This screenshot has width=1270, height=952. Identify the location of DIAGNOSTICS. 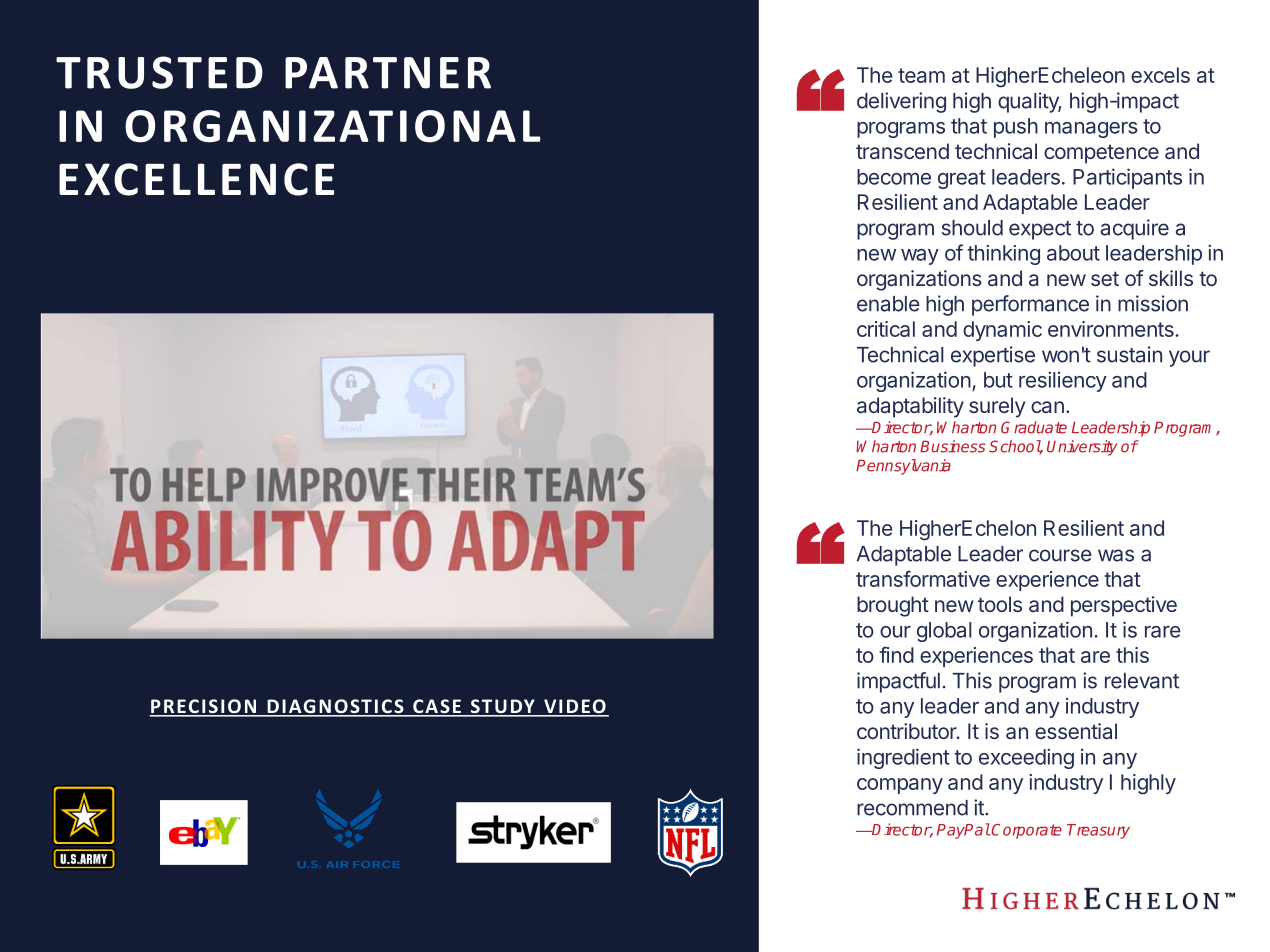
(335, 707).
